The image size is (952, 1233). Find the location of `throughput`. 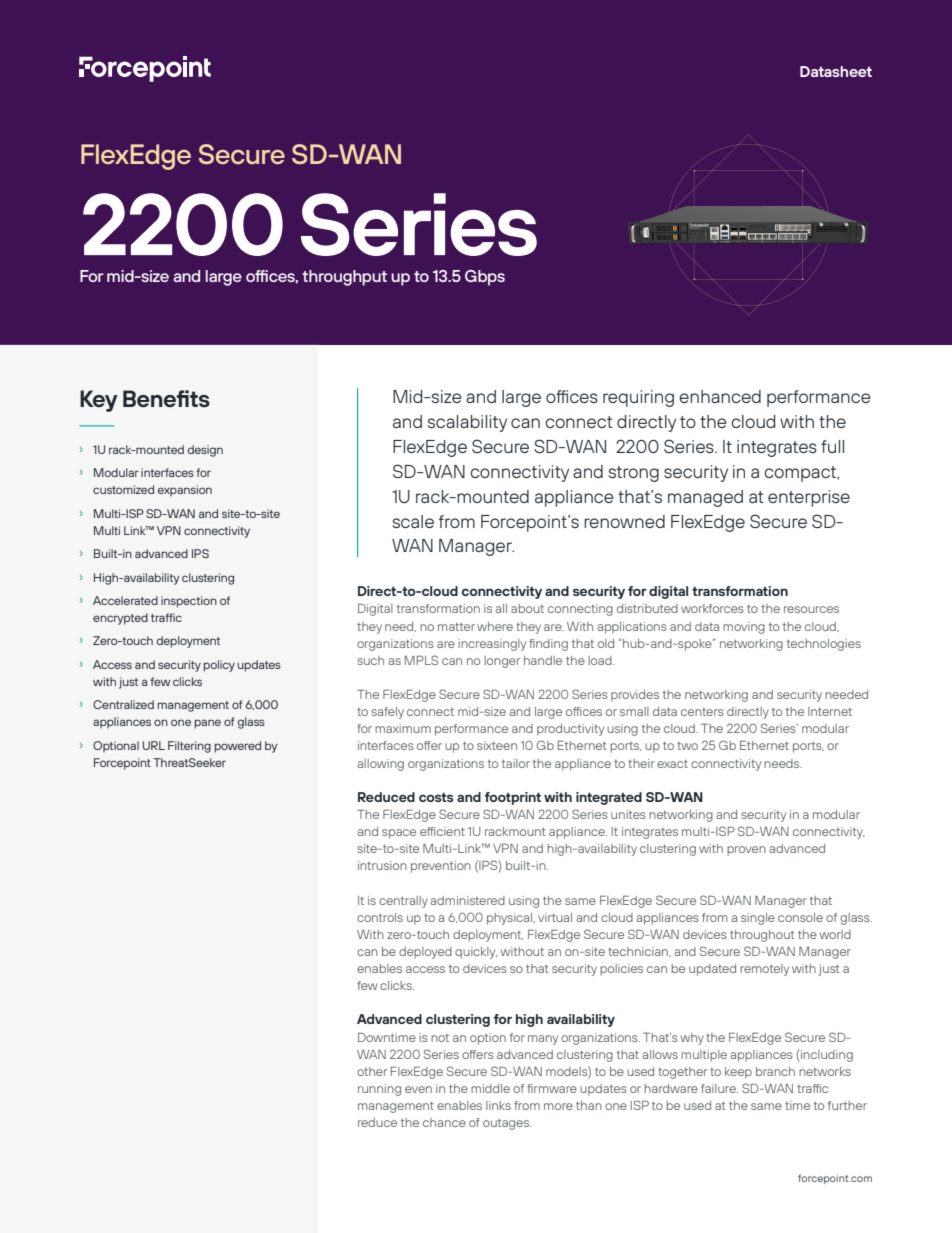

throughput is located at coordinates (344, 278).
